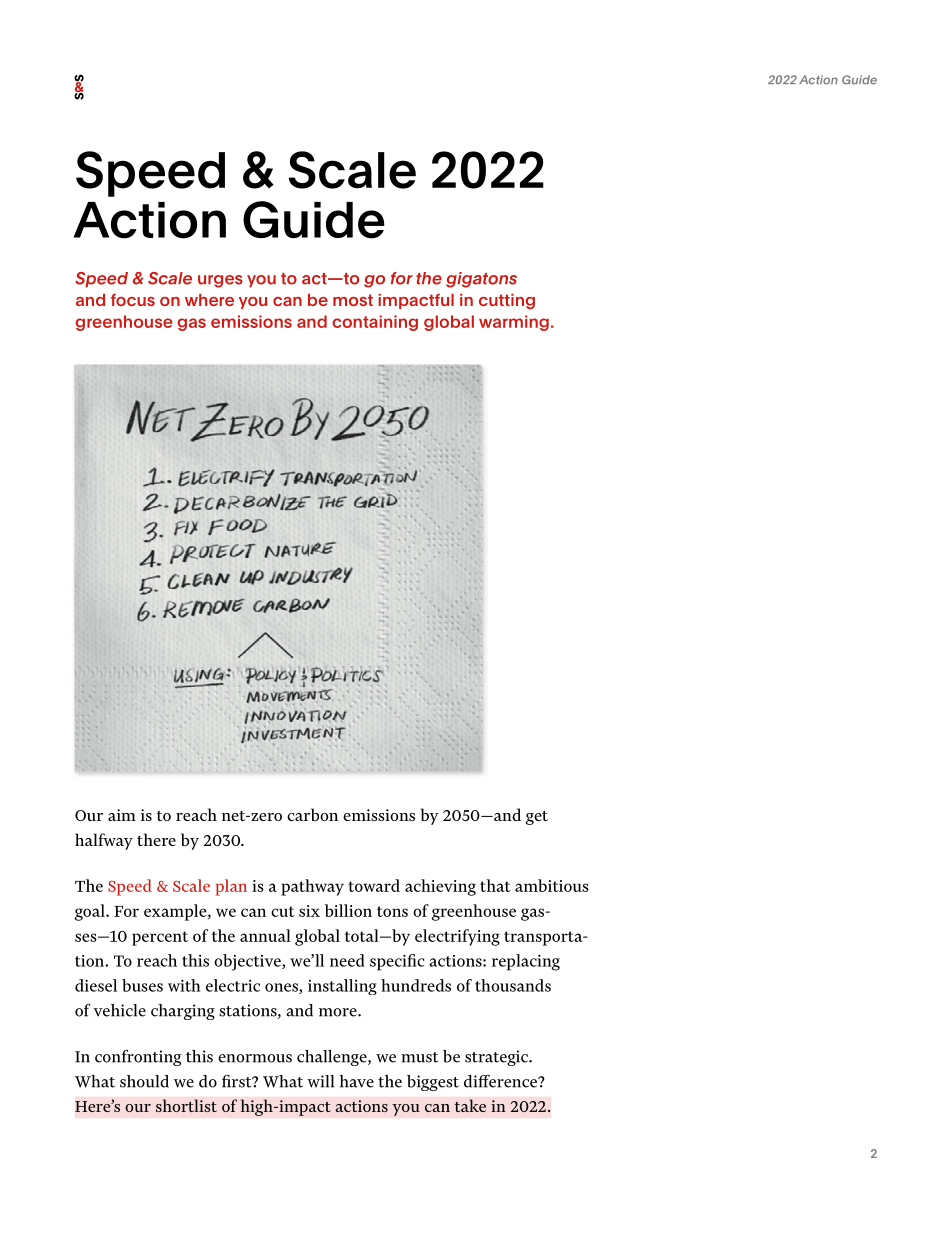 The height and width of the screenshot is (1233, 952). What do you see at coordinates (312, 814) in the screenshot?
I see `carbon` at bounding box center [312, 814].
